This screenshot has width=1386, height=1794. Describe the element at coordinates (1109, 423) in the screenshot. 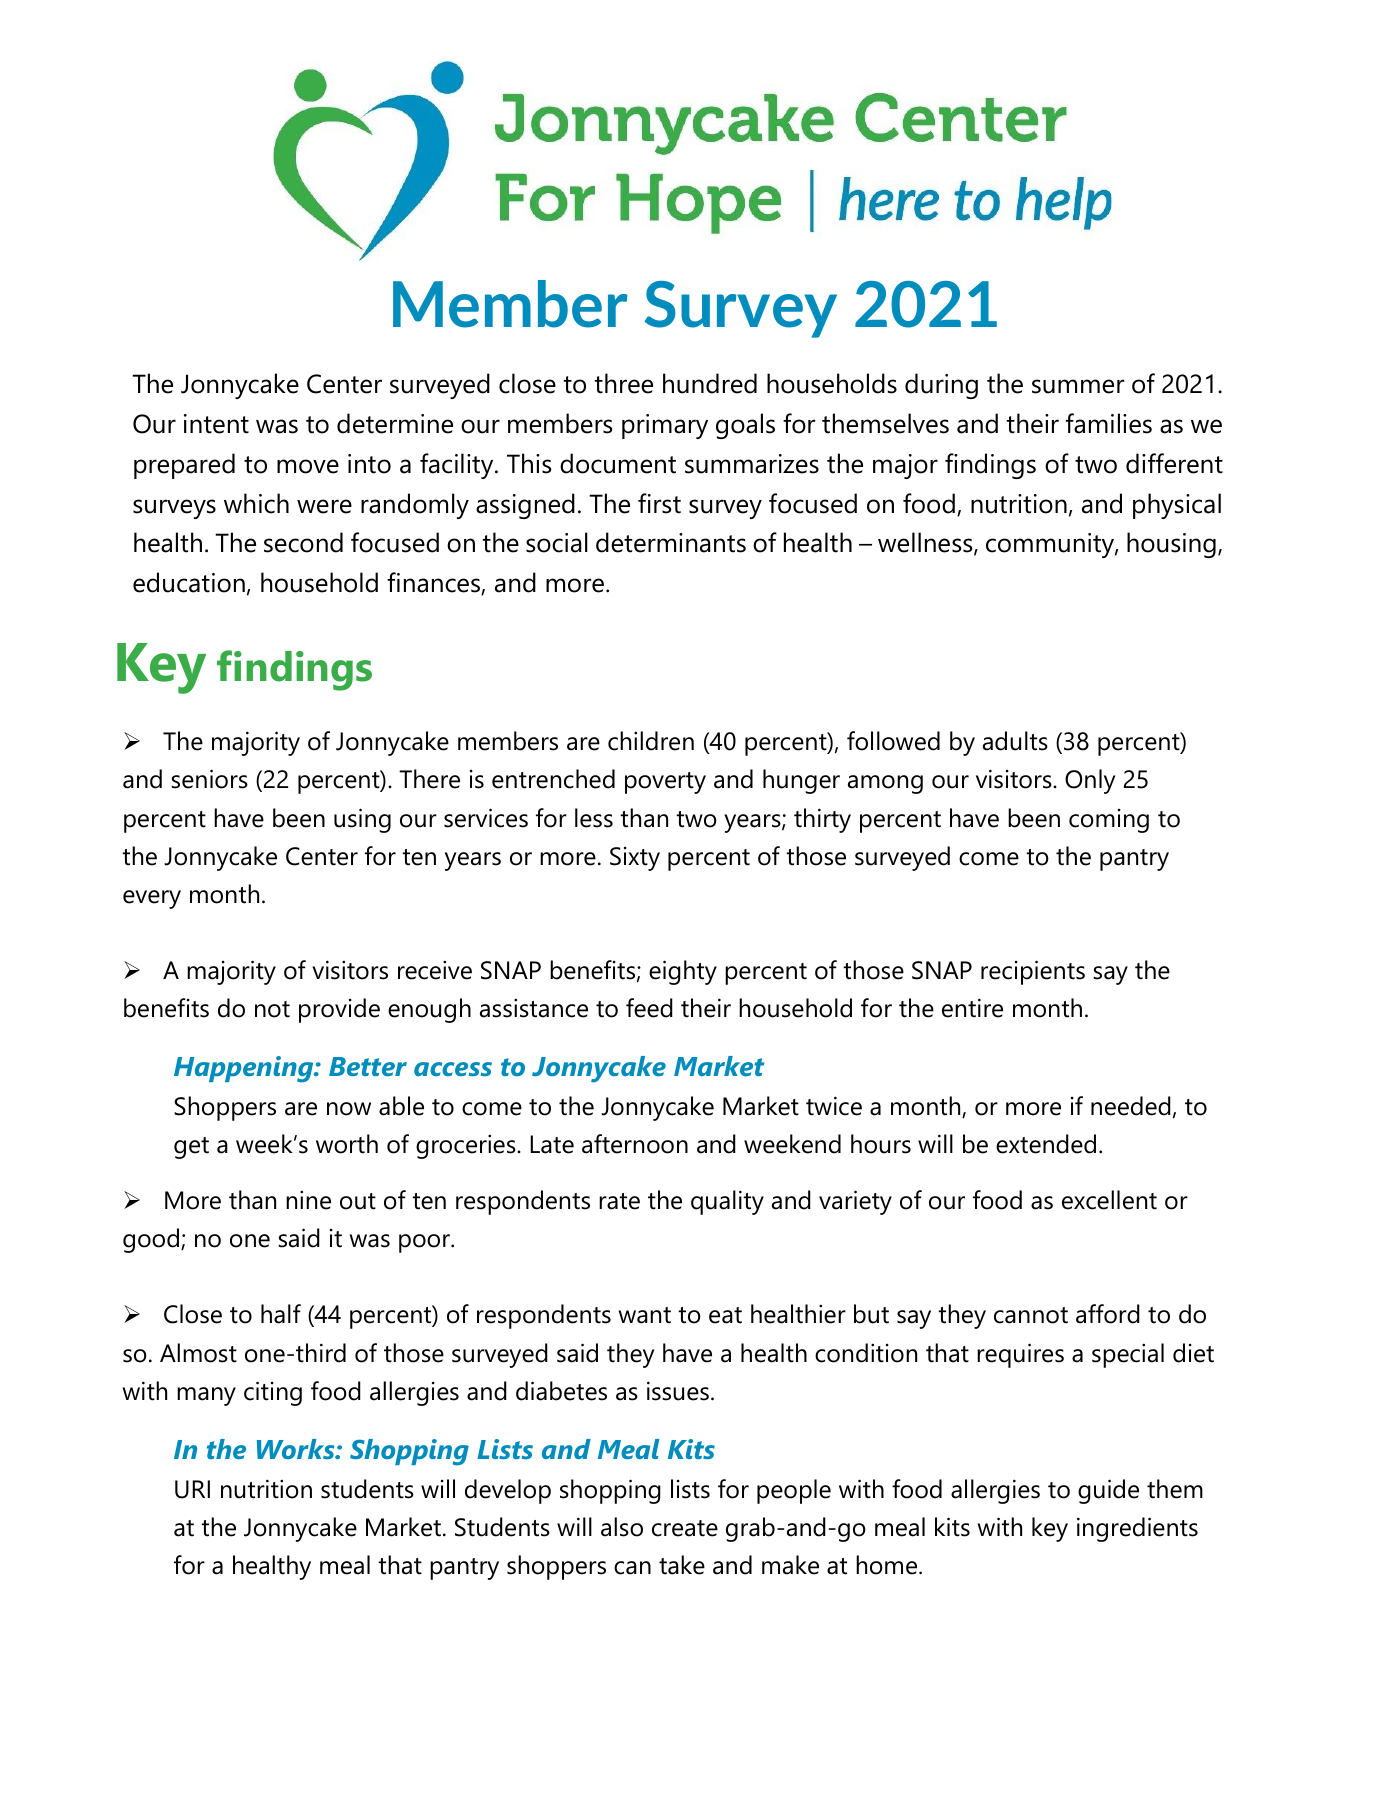

I see `families` at that location.
